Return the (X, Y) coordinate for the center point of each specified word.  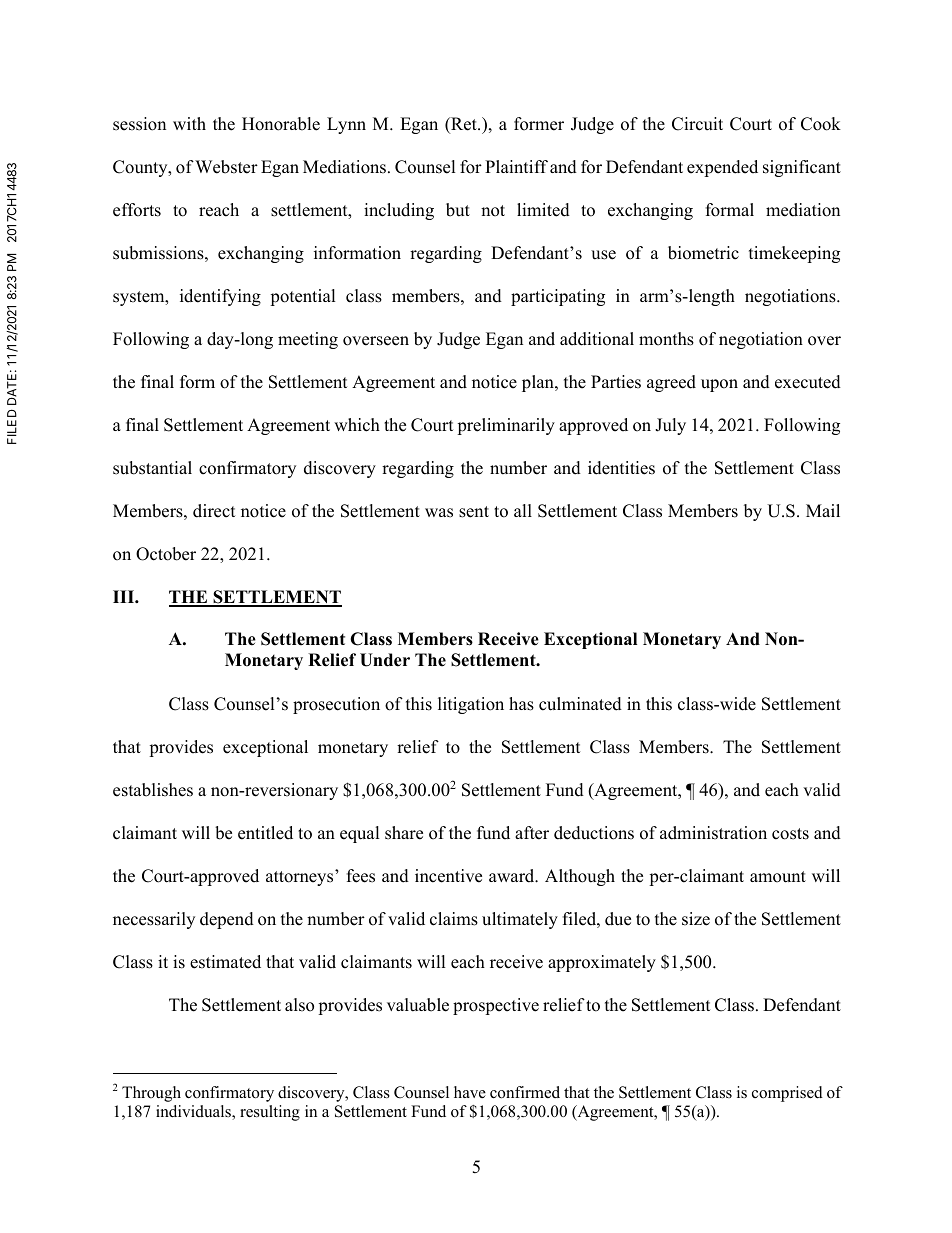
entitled (265, 833)
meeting (308, 340)
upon (719, 385)
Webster (226, 167)
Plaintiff (516, 166)
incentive (448, 876)
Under (385, 660)
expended (722, 168)
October (166, 554)
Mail (823, 510)
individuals (194, 1112)
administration (713, 833)
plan (539, 383)
